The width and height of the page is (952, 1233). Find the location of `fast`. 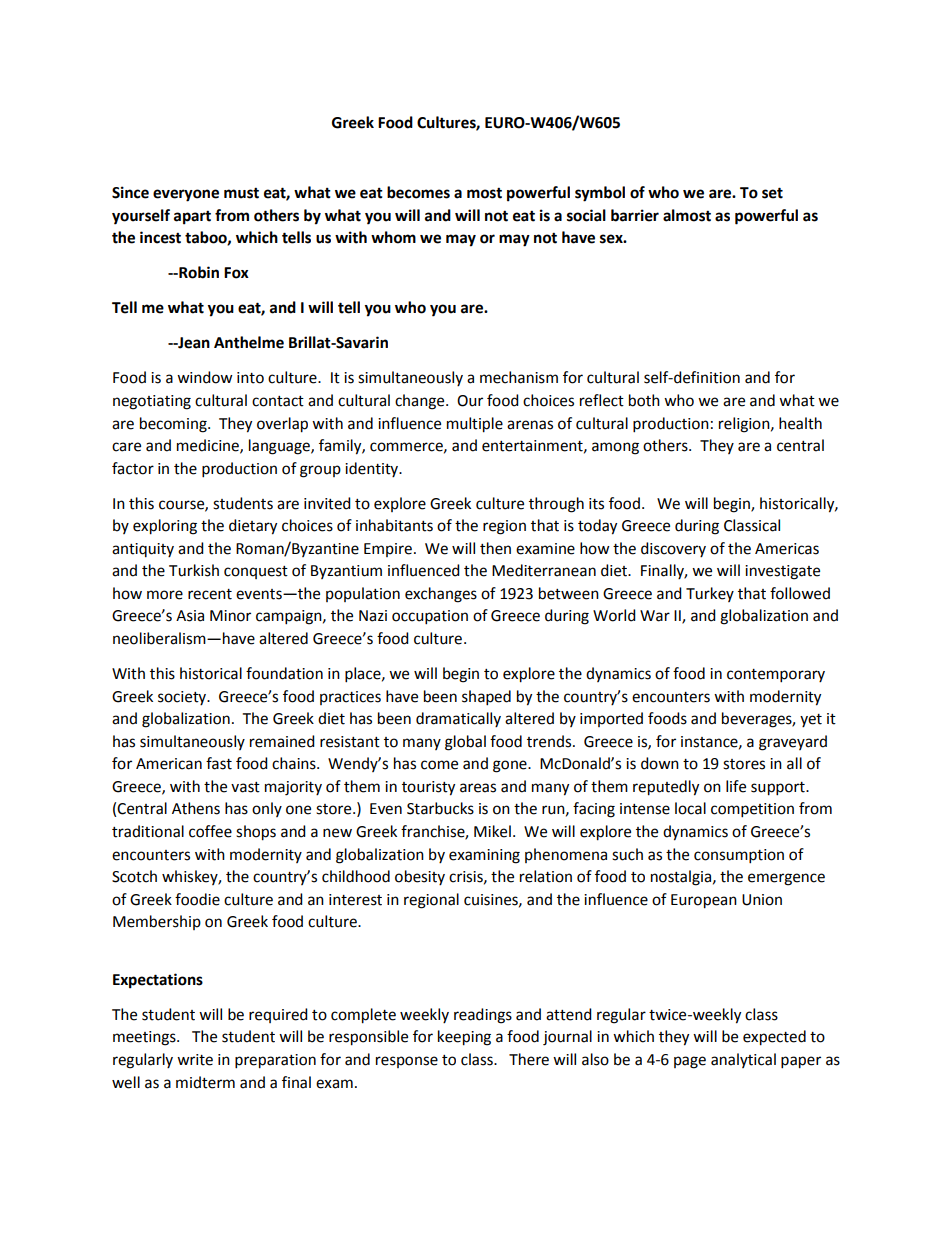

fast is located at coordinates (219, 763).
